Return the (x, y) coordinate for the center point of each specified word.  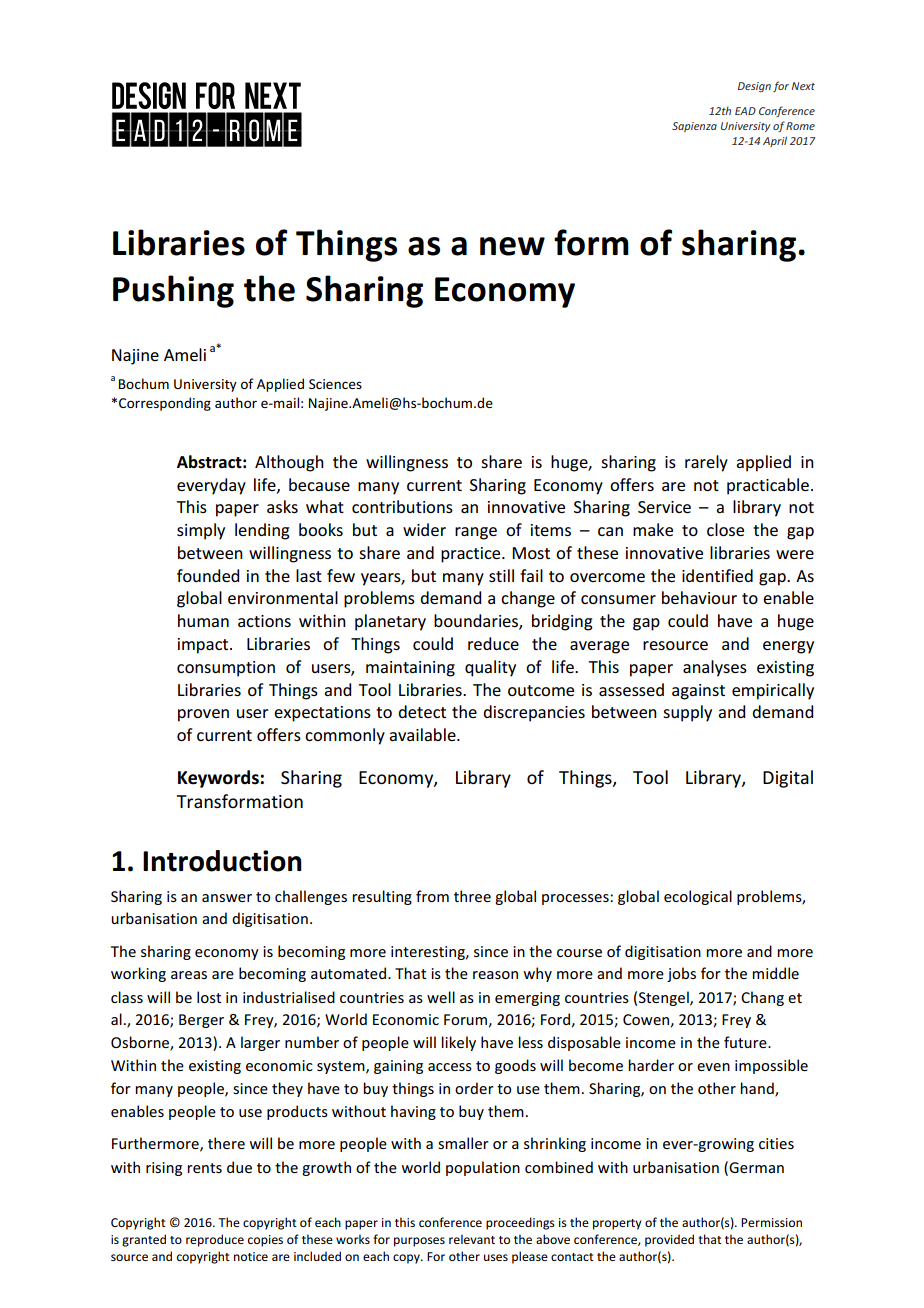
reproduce (215, 1240)
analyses (715, 668)
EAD (745, 111)
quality (490, 668)
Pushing (173, 291)
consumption (226, 669)
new (512, 246)
